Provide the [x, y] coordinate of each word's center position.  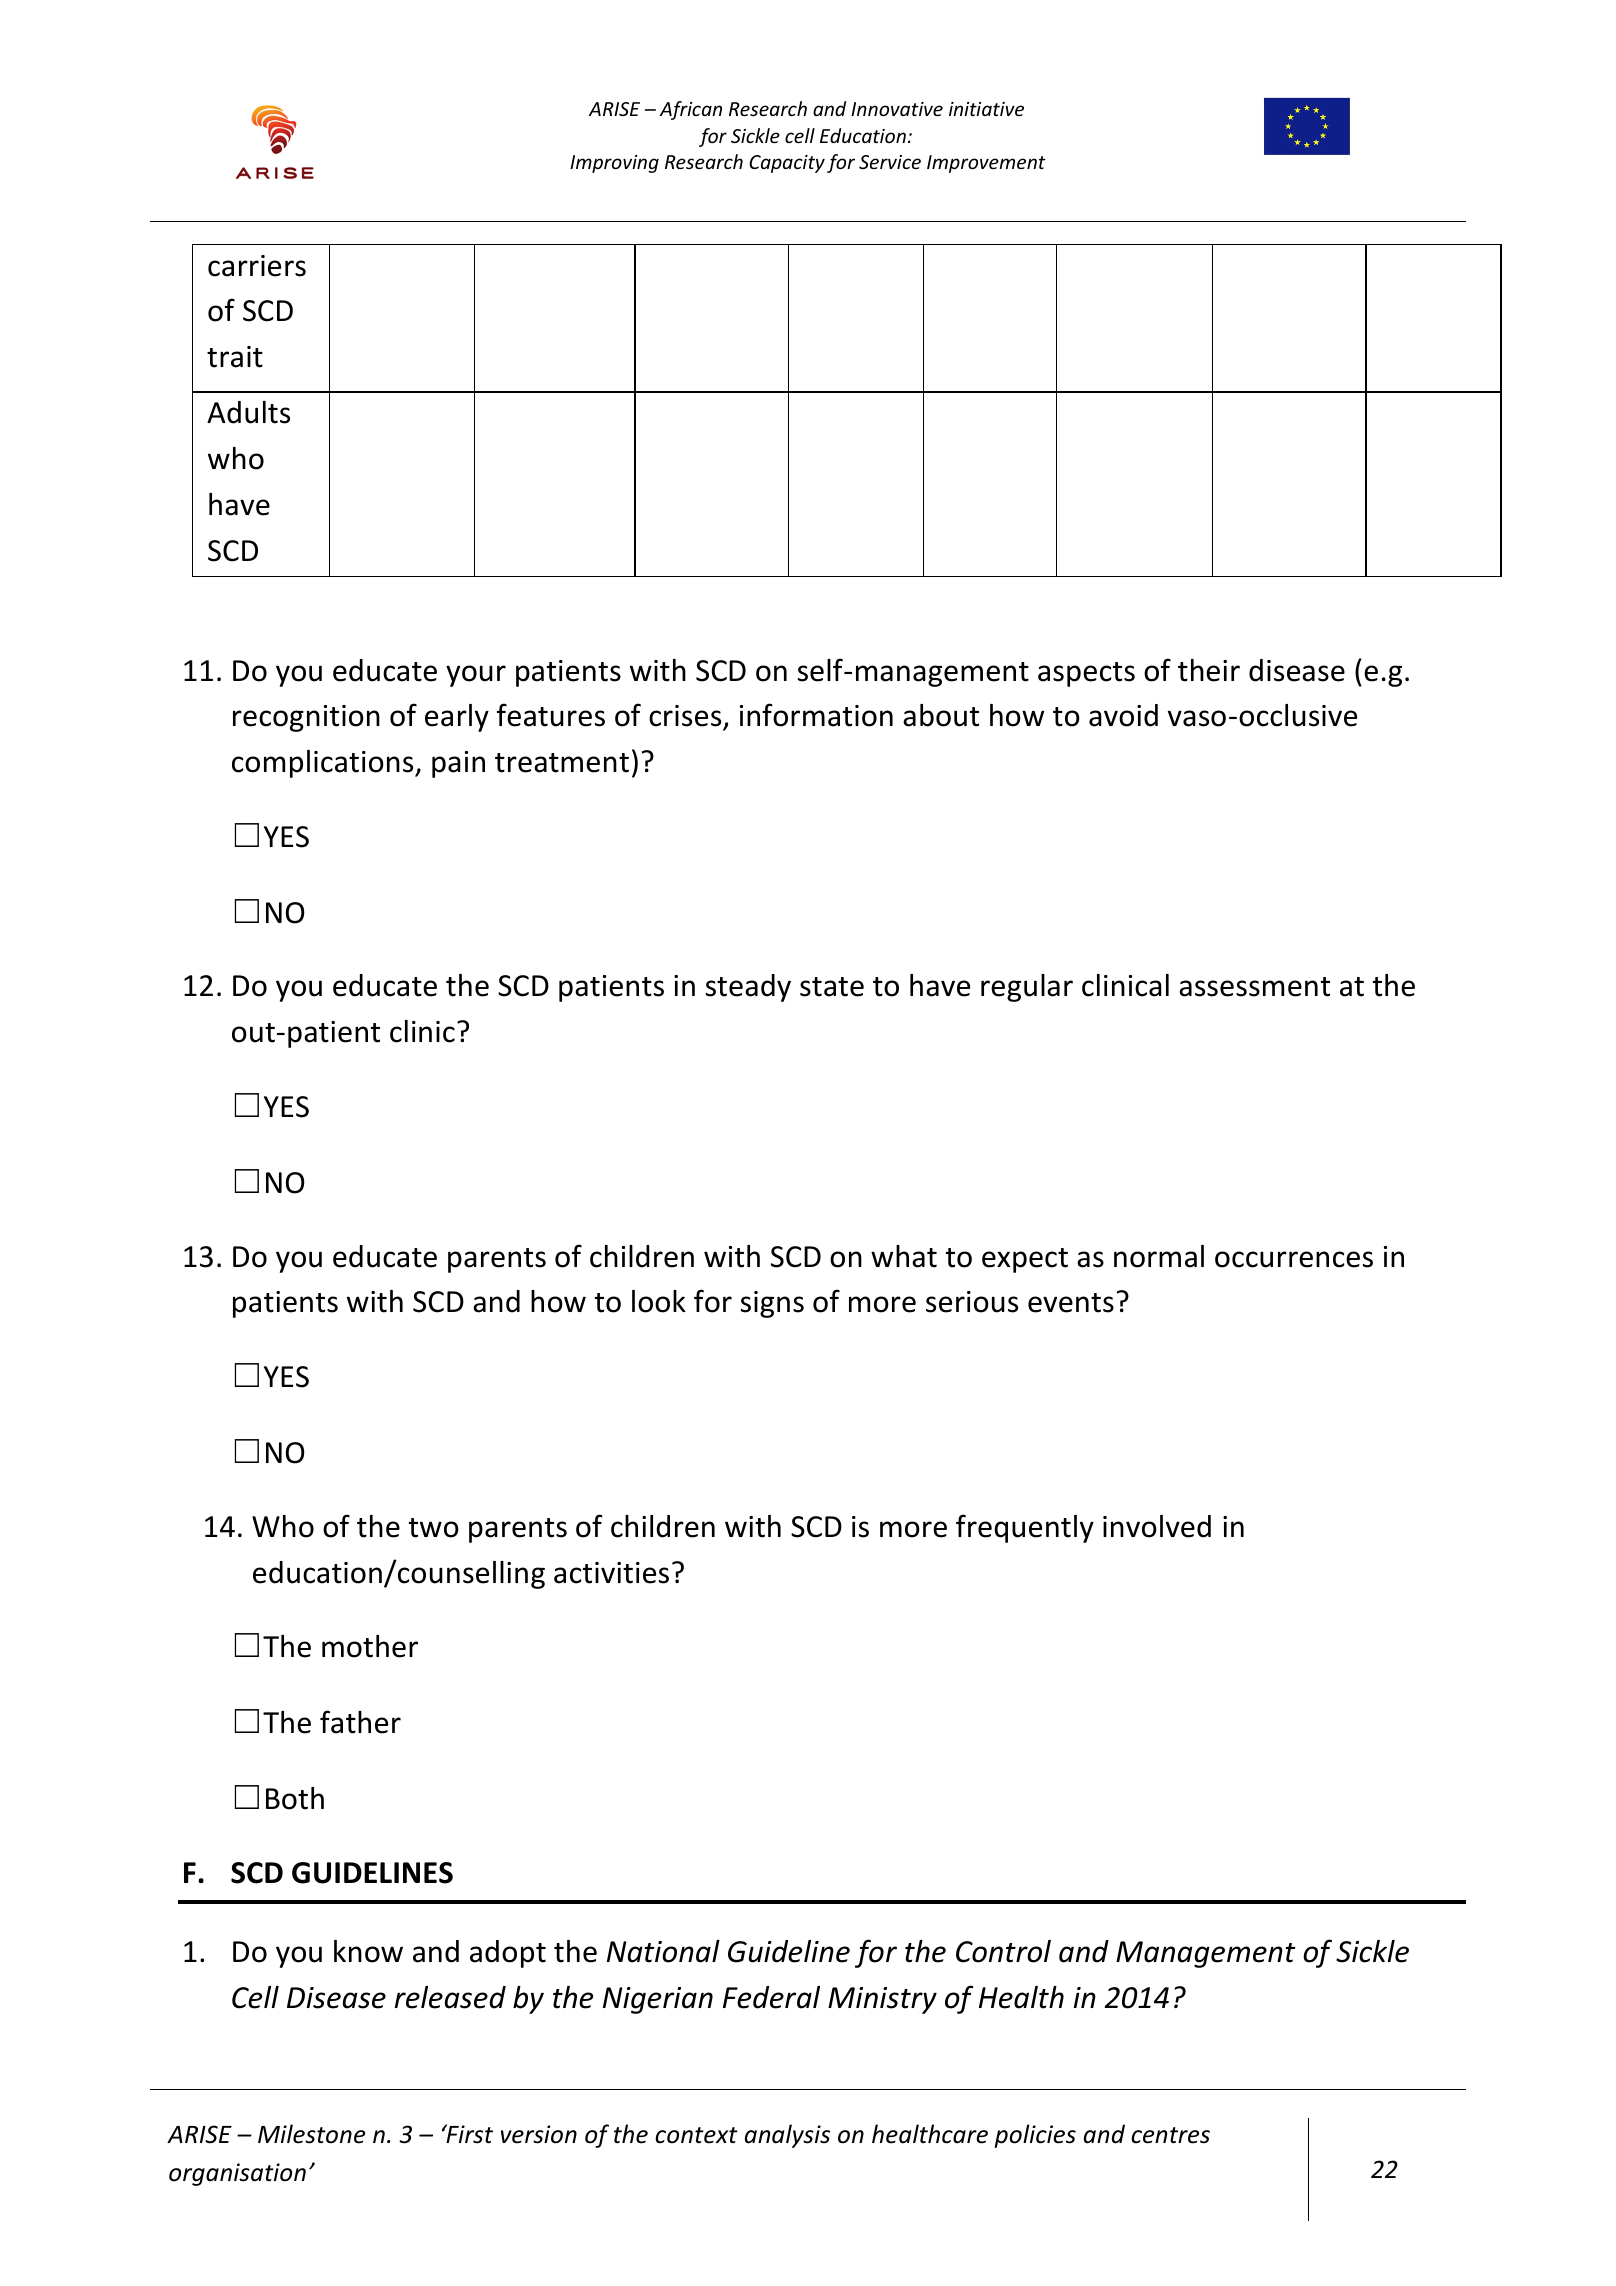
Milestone [311, 2134]
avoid [1123, 715]
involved [1157, 1526]
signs [772, 1304]
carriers [257, 266]
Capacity [787, 164]
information [816, 715]
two [434, 1528]
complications [324, 764]
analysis [787, 2136]
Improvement [986, 164]
